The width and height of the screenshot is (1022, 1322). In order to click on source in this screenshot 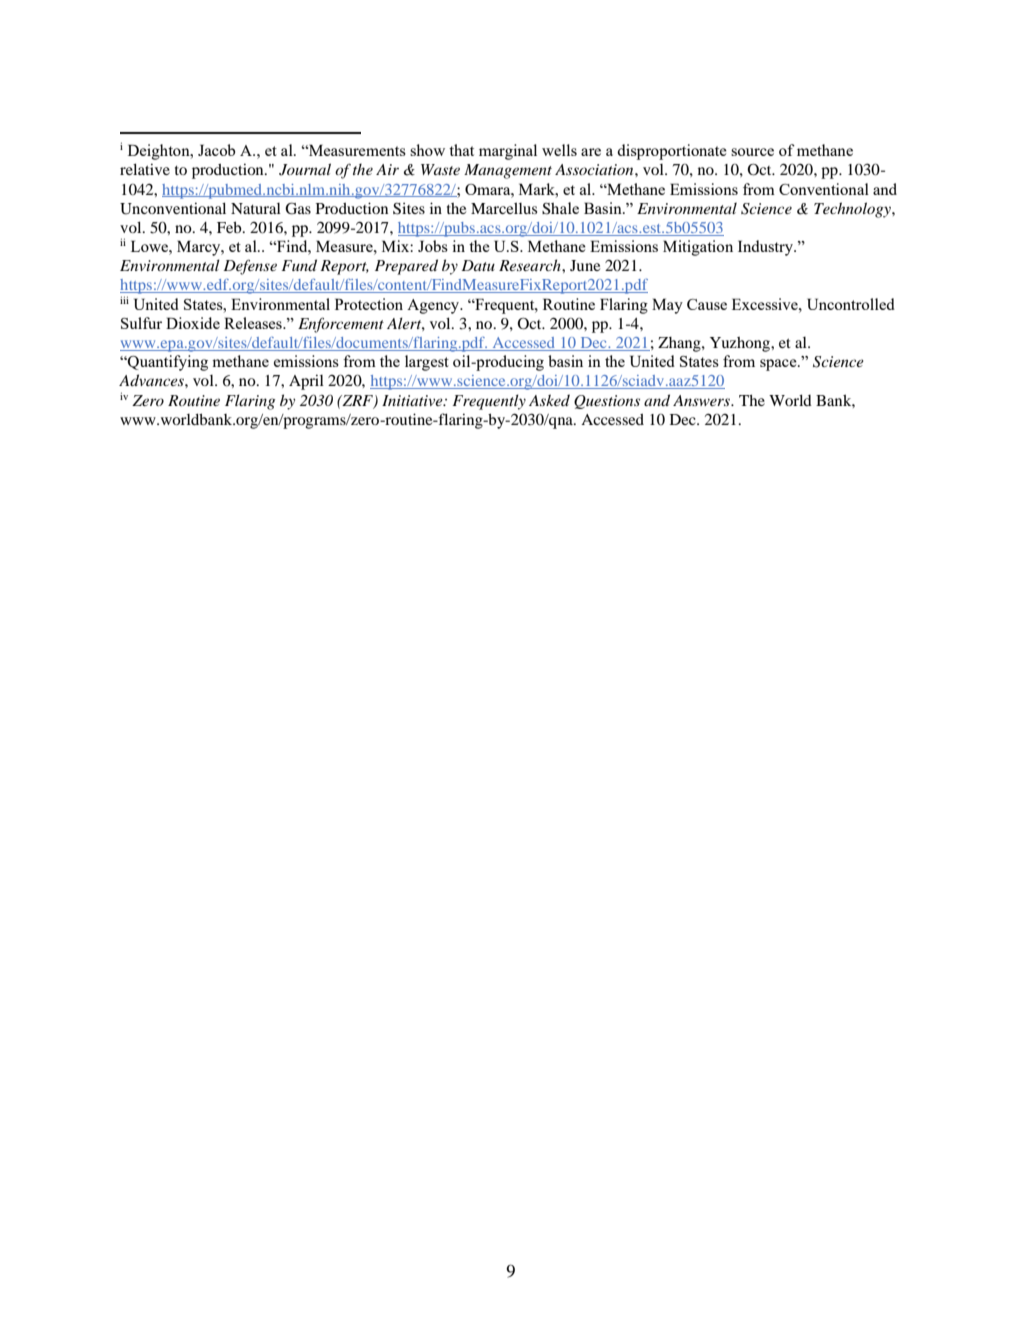, I will do `click(752, 152)`.
